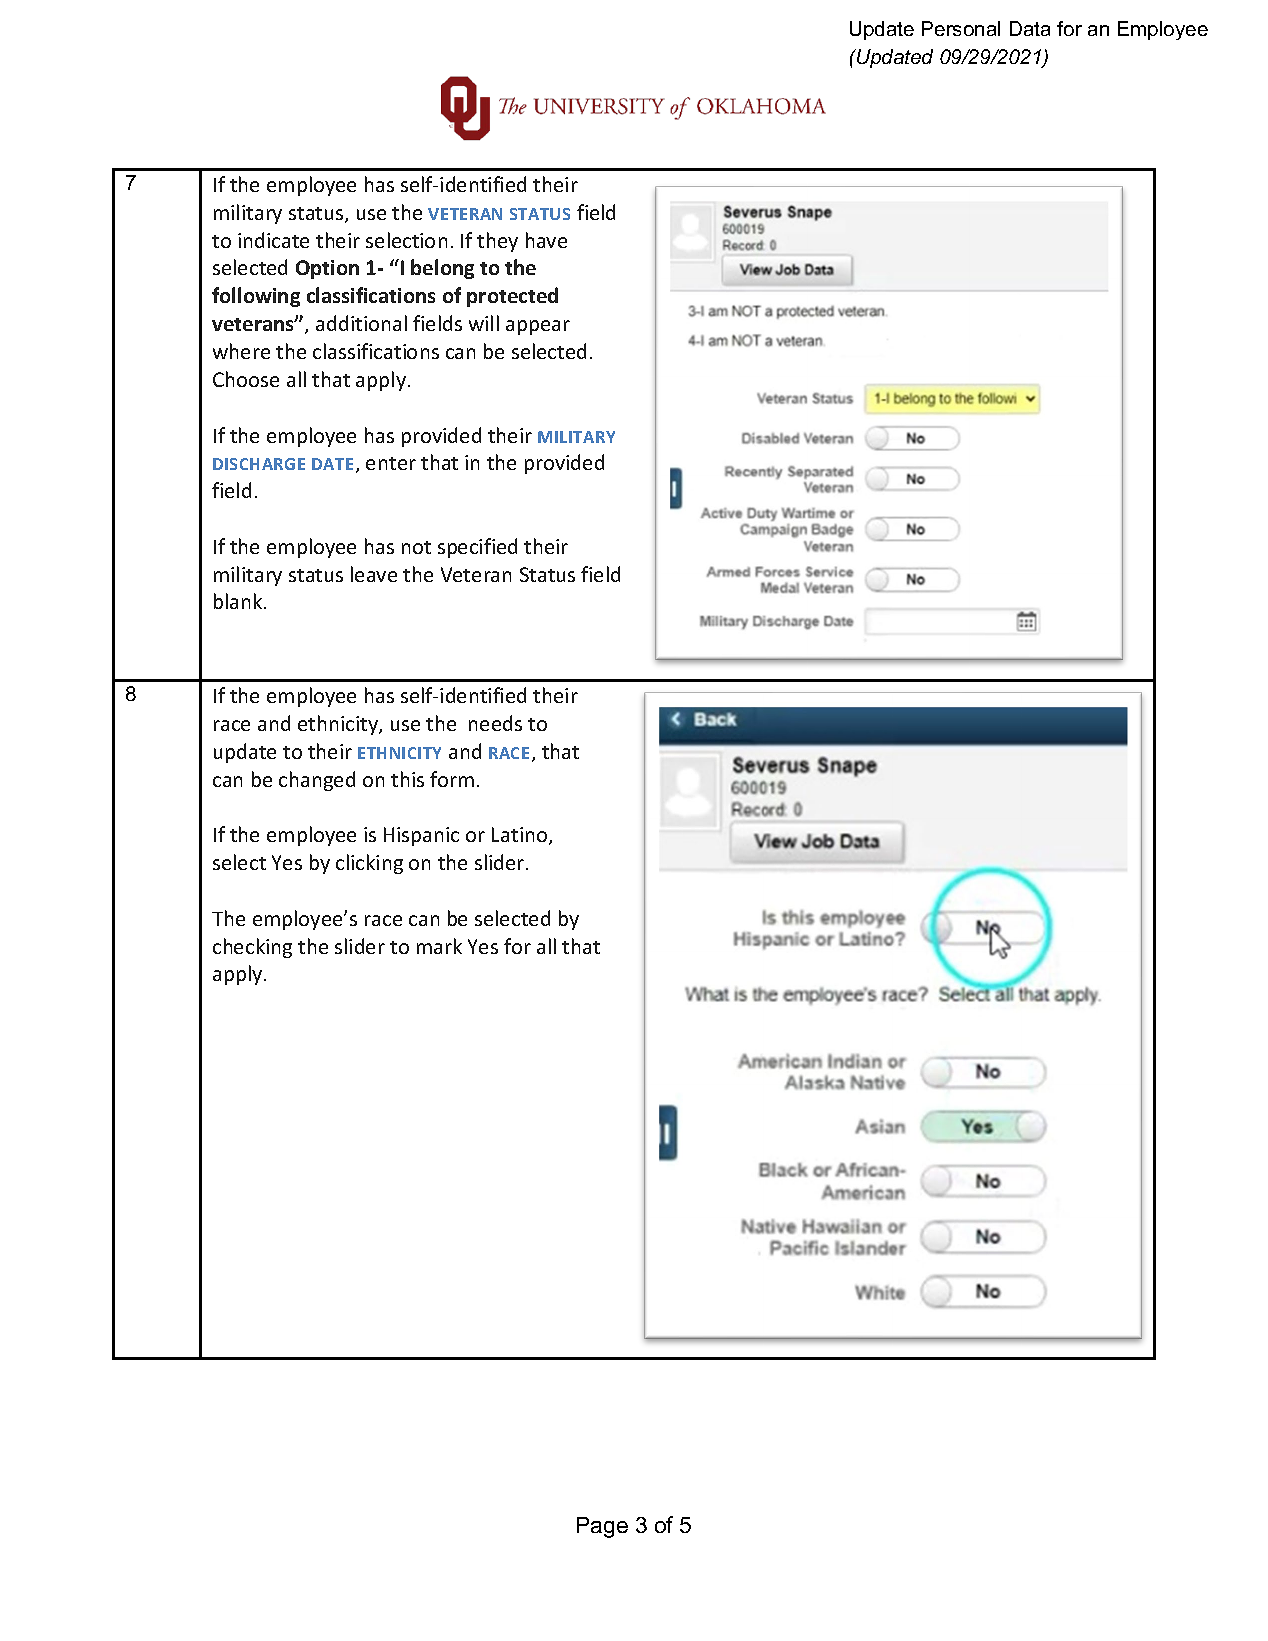 The height and width of the document is (1641, 1268). Describe the element at coordinates (495, 723) in the document. I see `needs` at that location.
